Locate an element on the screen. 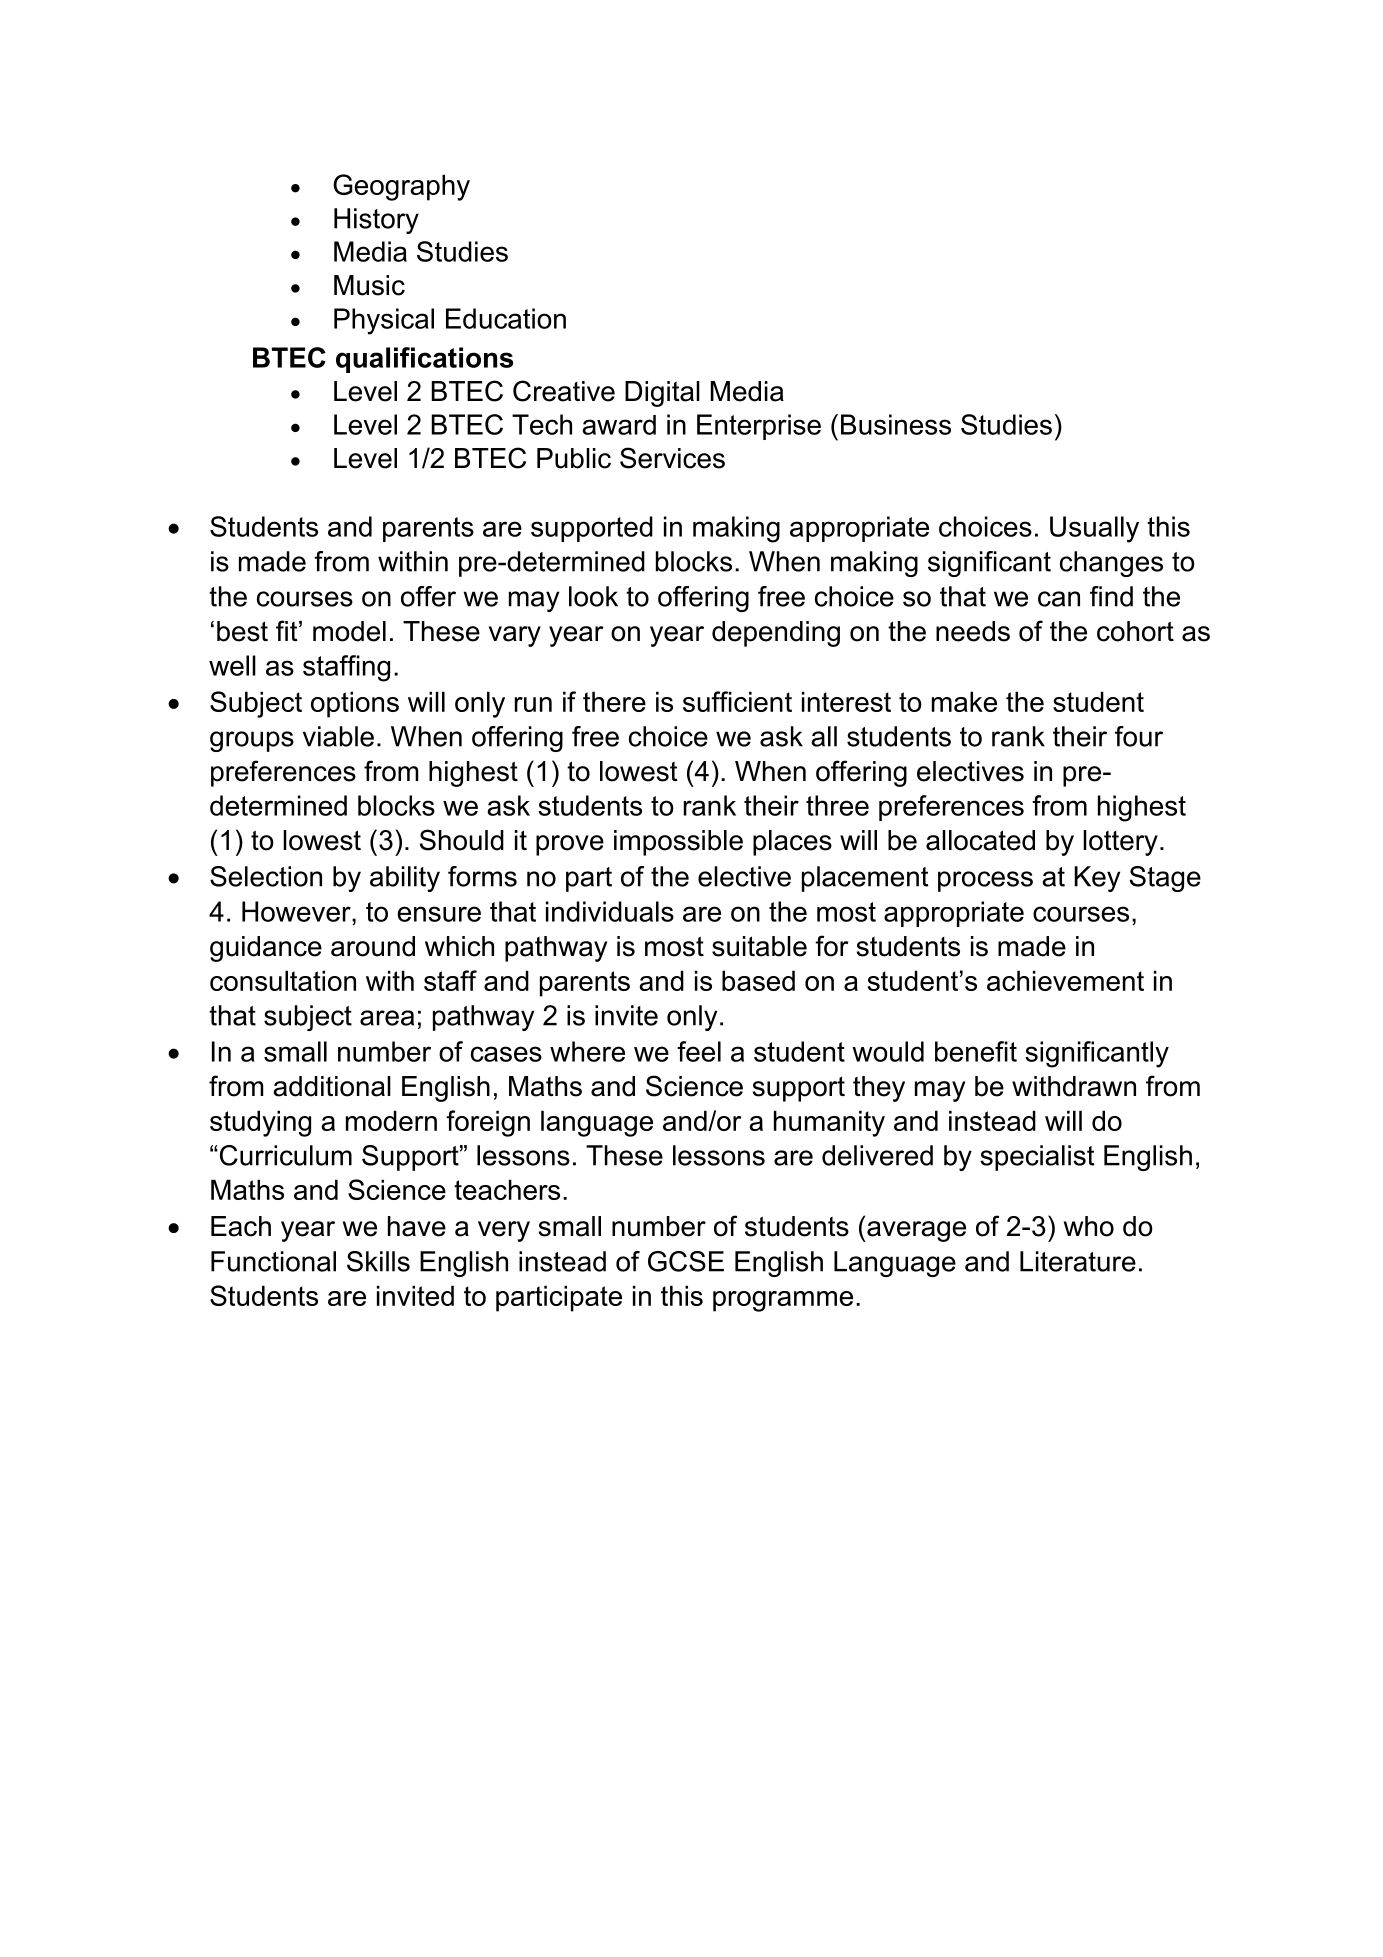 This screenshot has height=1957, width=1383. sufficient is located at coordinates (737, 701).
